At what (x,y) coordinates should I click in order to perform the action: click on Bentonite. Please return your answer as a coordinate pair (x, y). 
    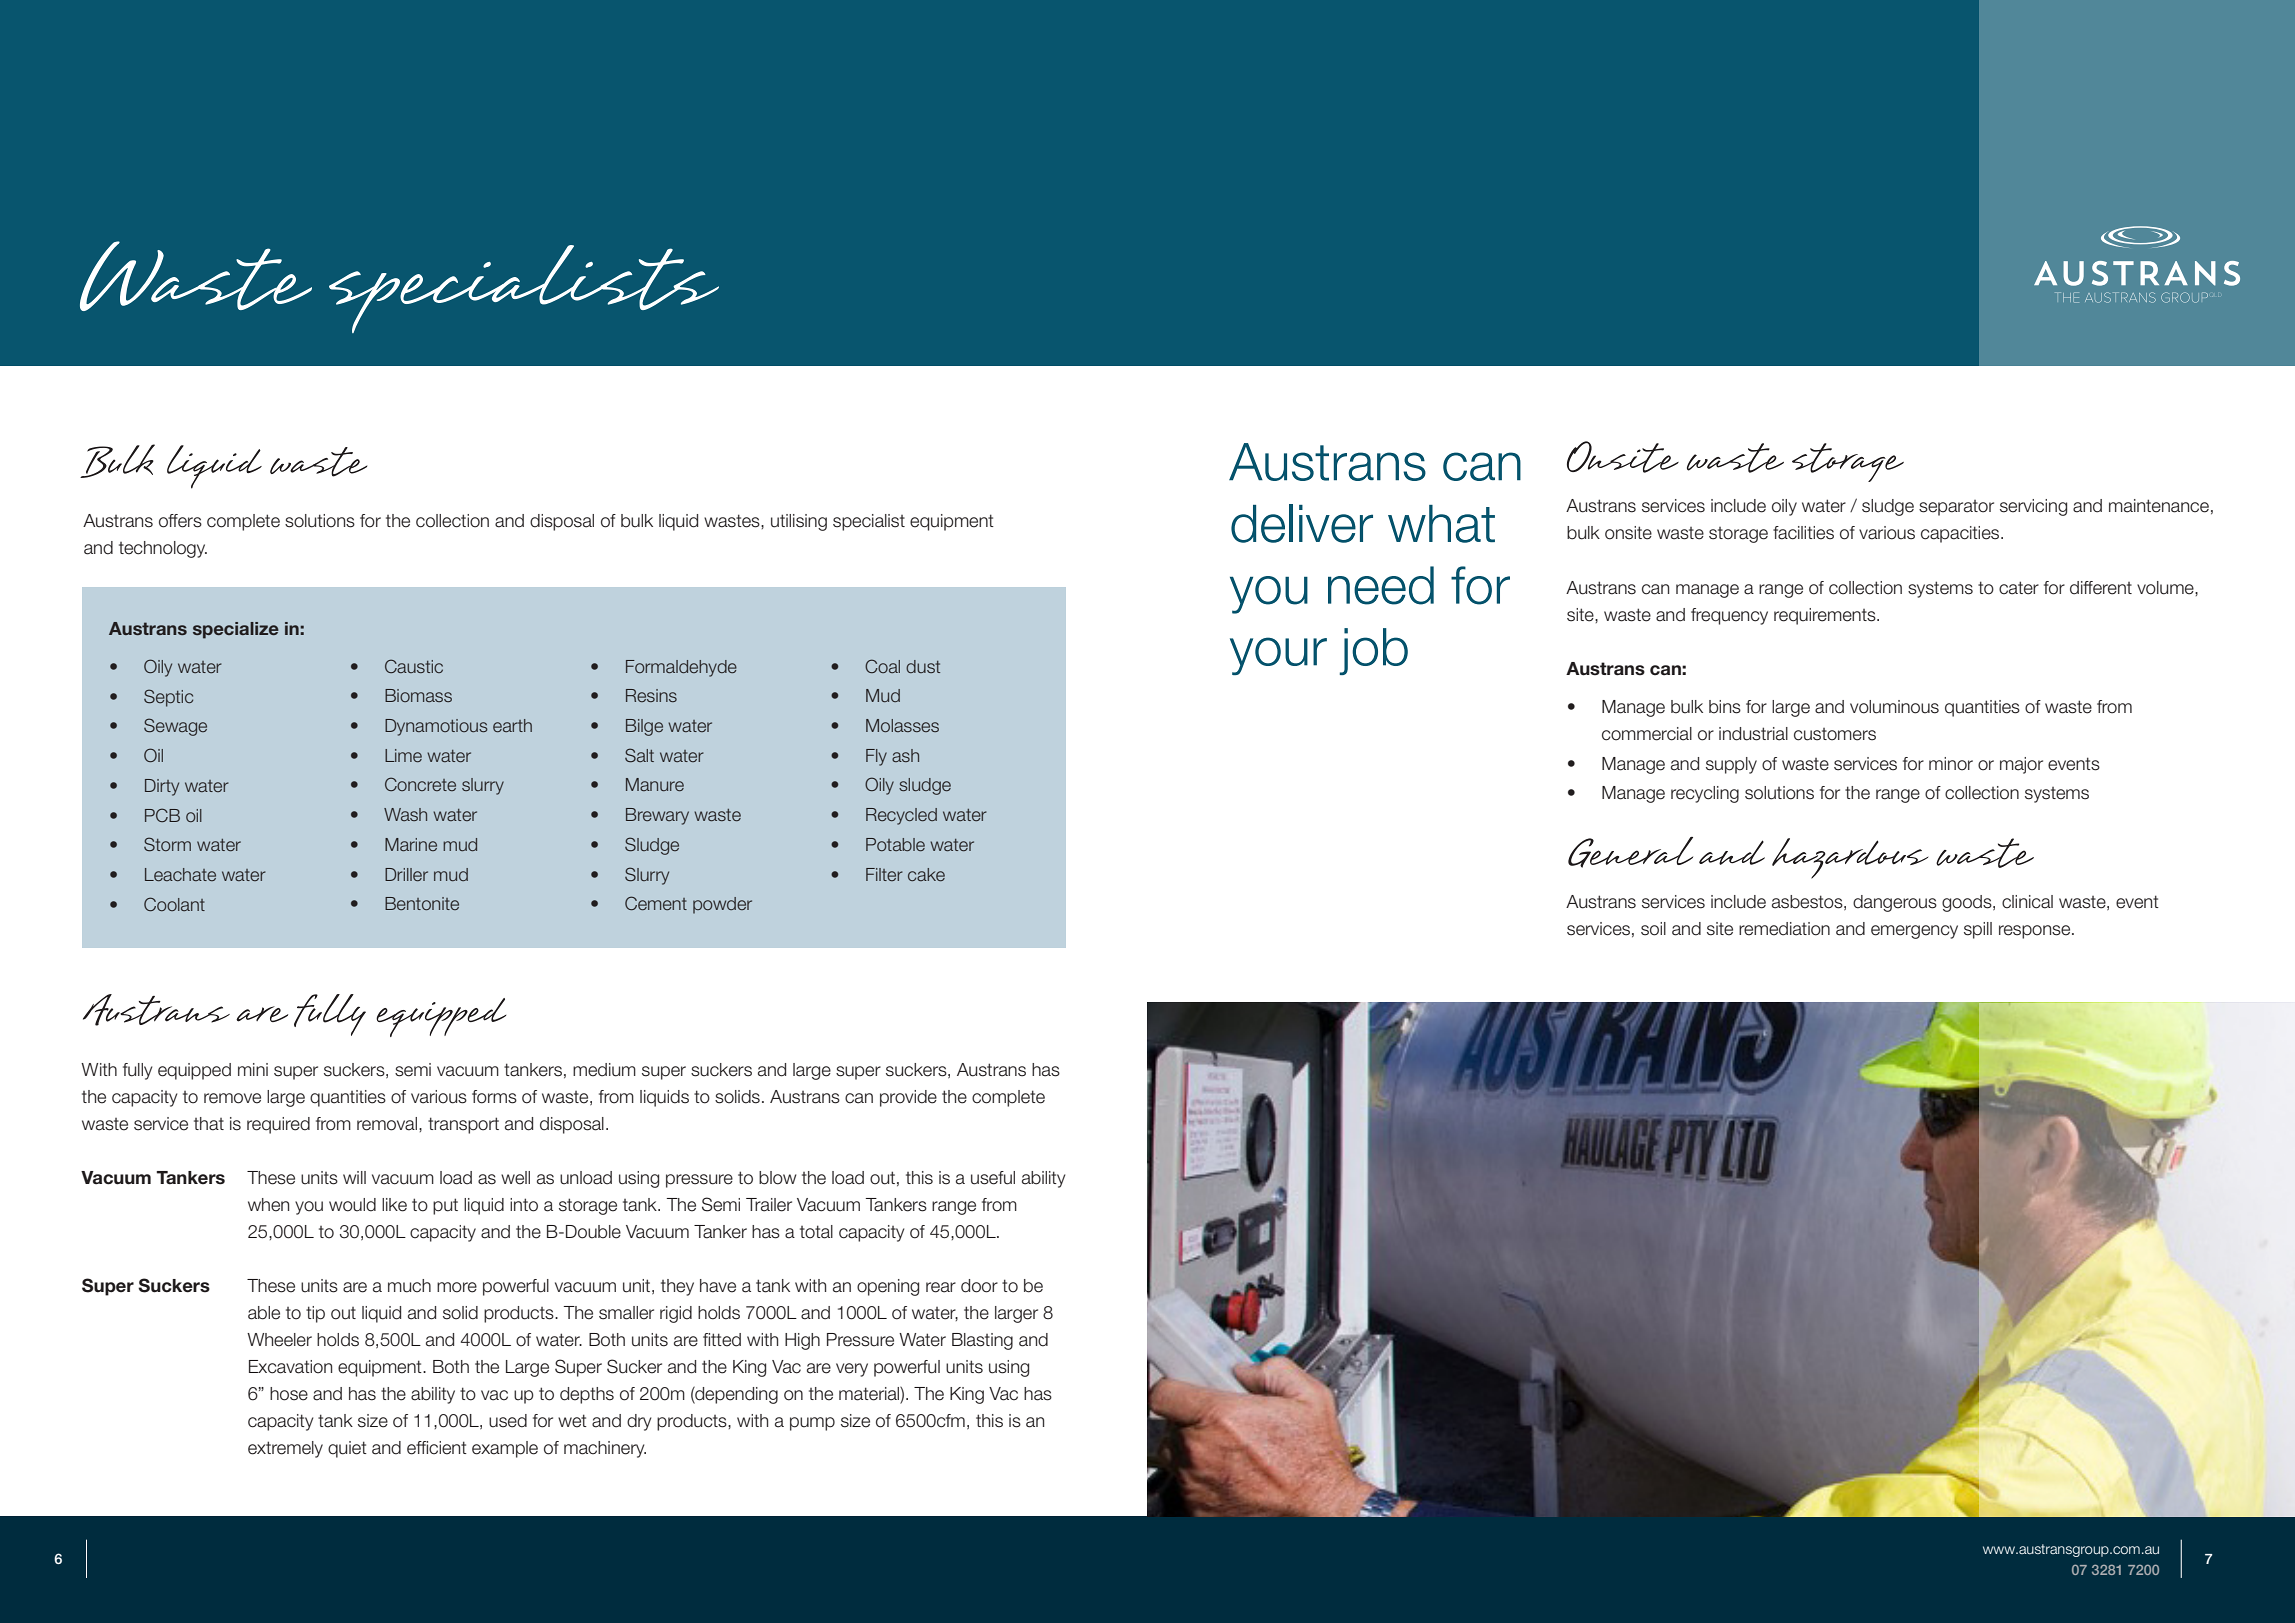
    Looking at the image, I should click on (422, 903).
